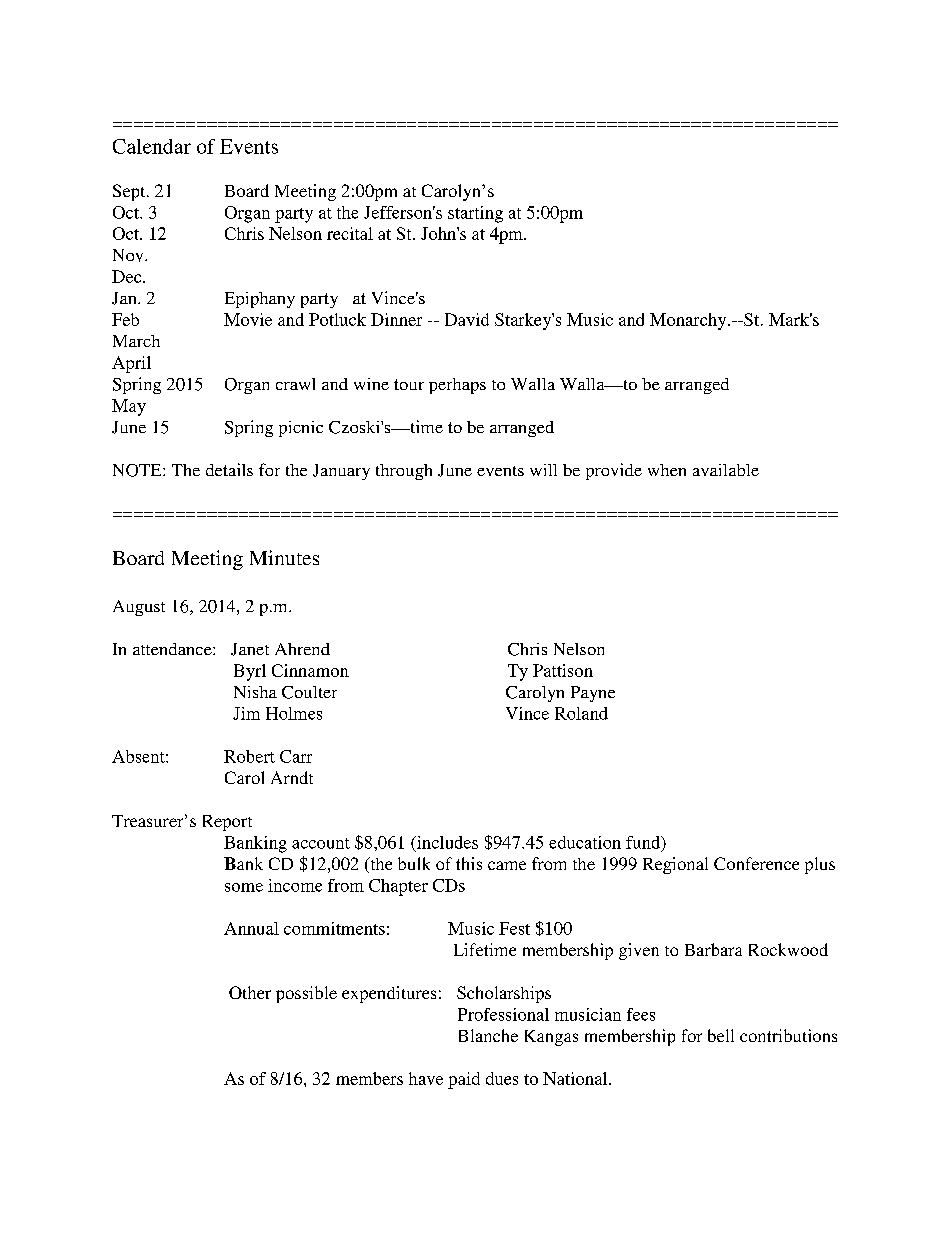 The image size is (952, 1233). Describe the element at coordinates (581, 713) in the screenshot. I see `Roland` at that location.
